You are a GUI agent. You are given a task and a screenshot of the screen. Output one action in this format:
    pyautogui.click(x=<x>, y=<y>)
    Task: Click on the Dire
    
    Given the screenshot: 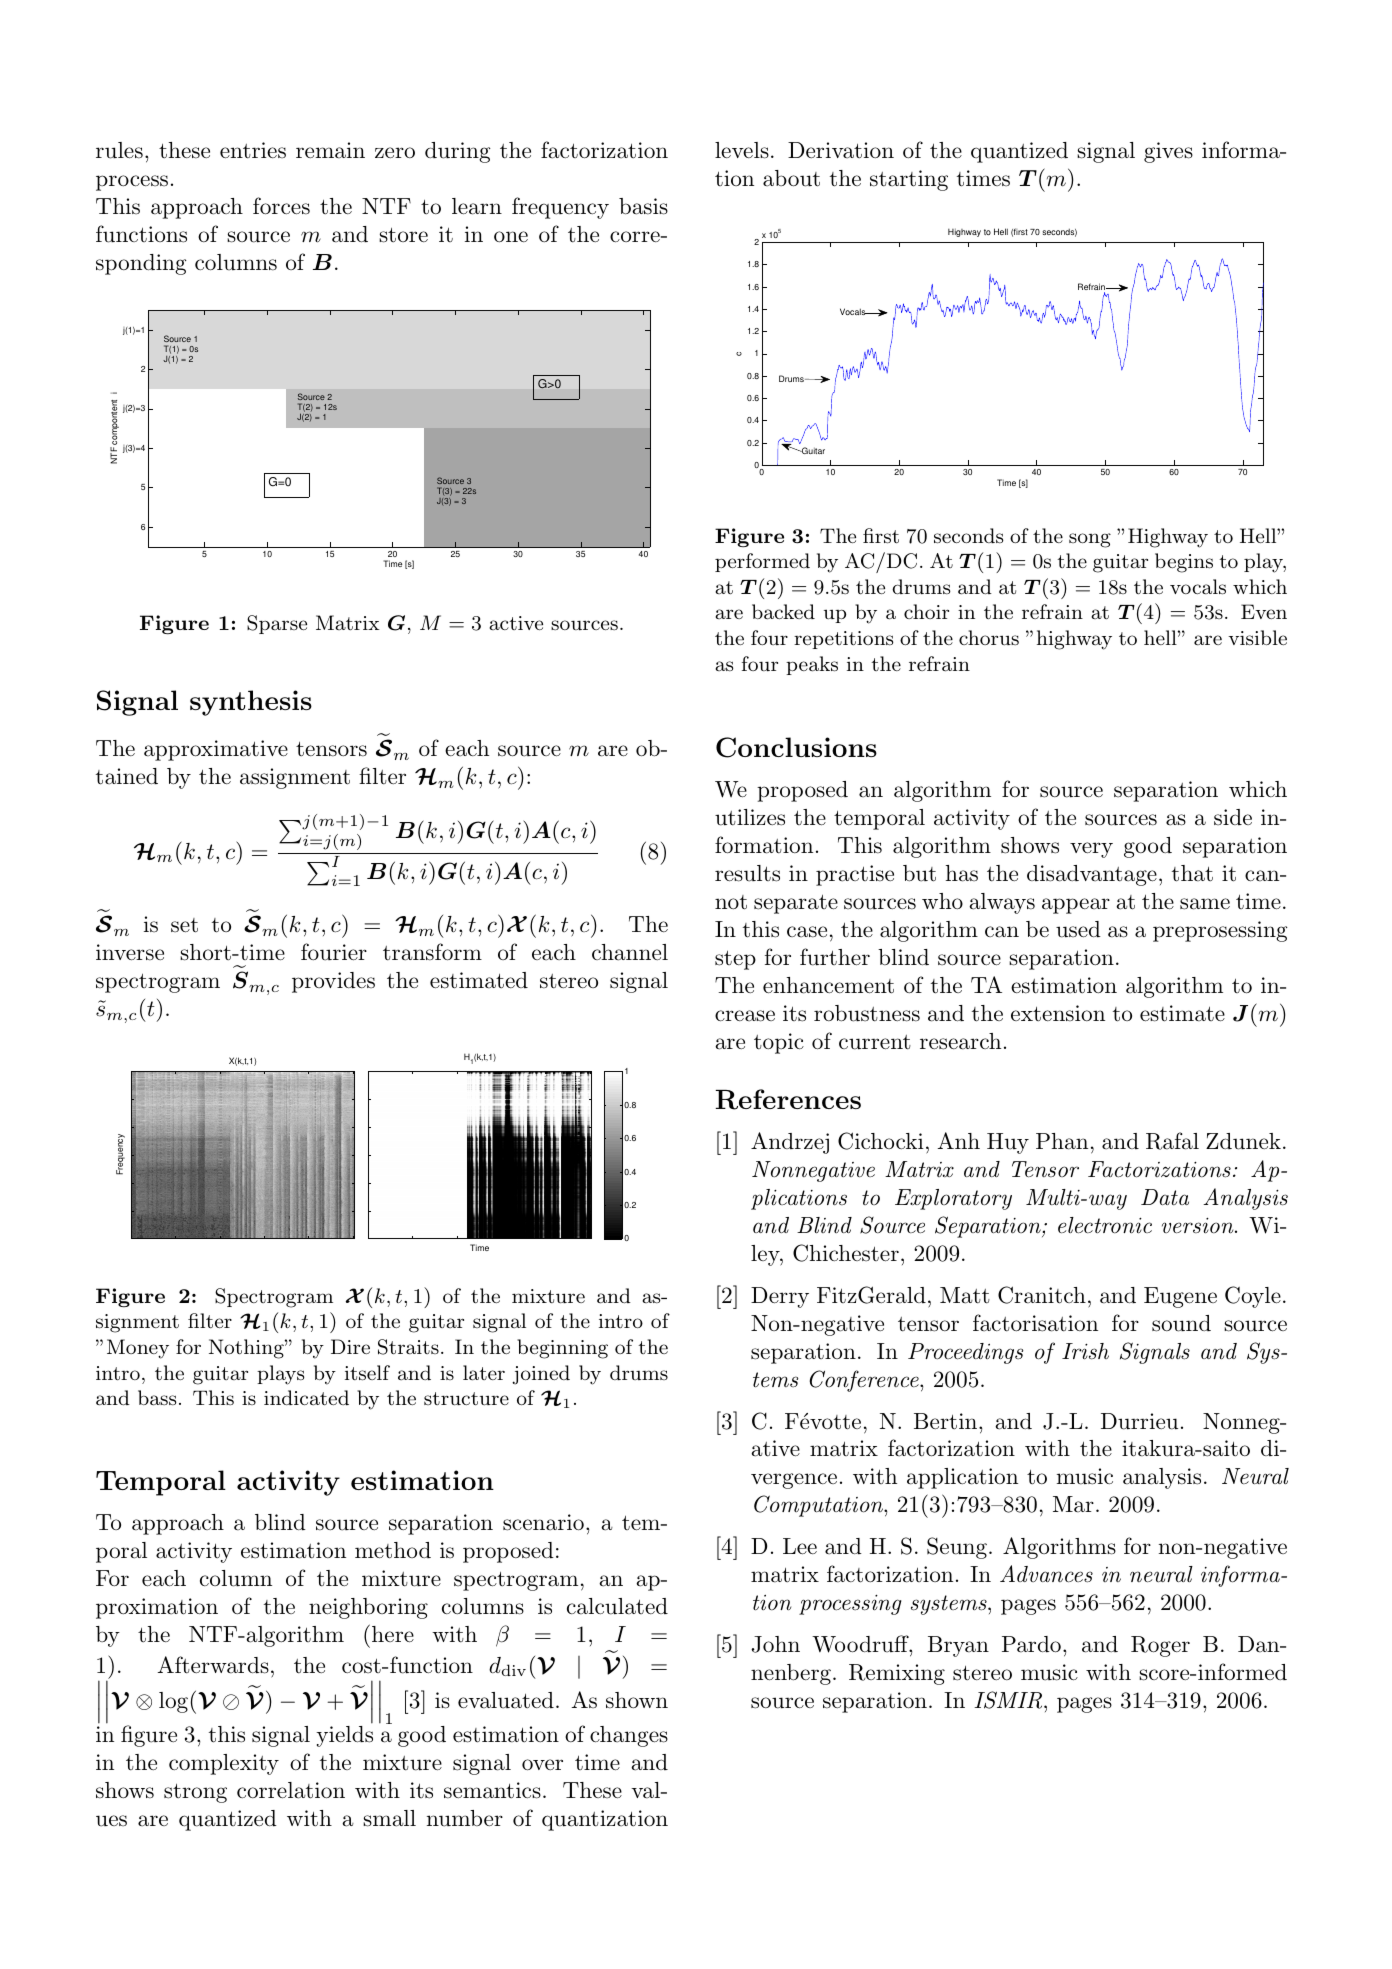 What is the action you would take?
    pyautogui.click(x=350, y=1346)
